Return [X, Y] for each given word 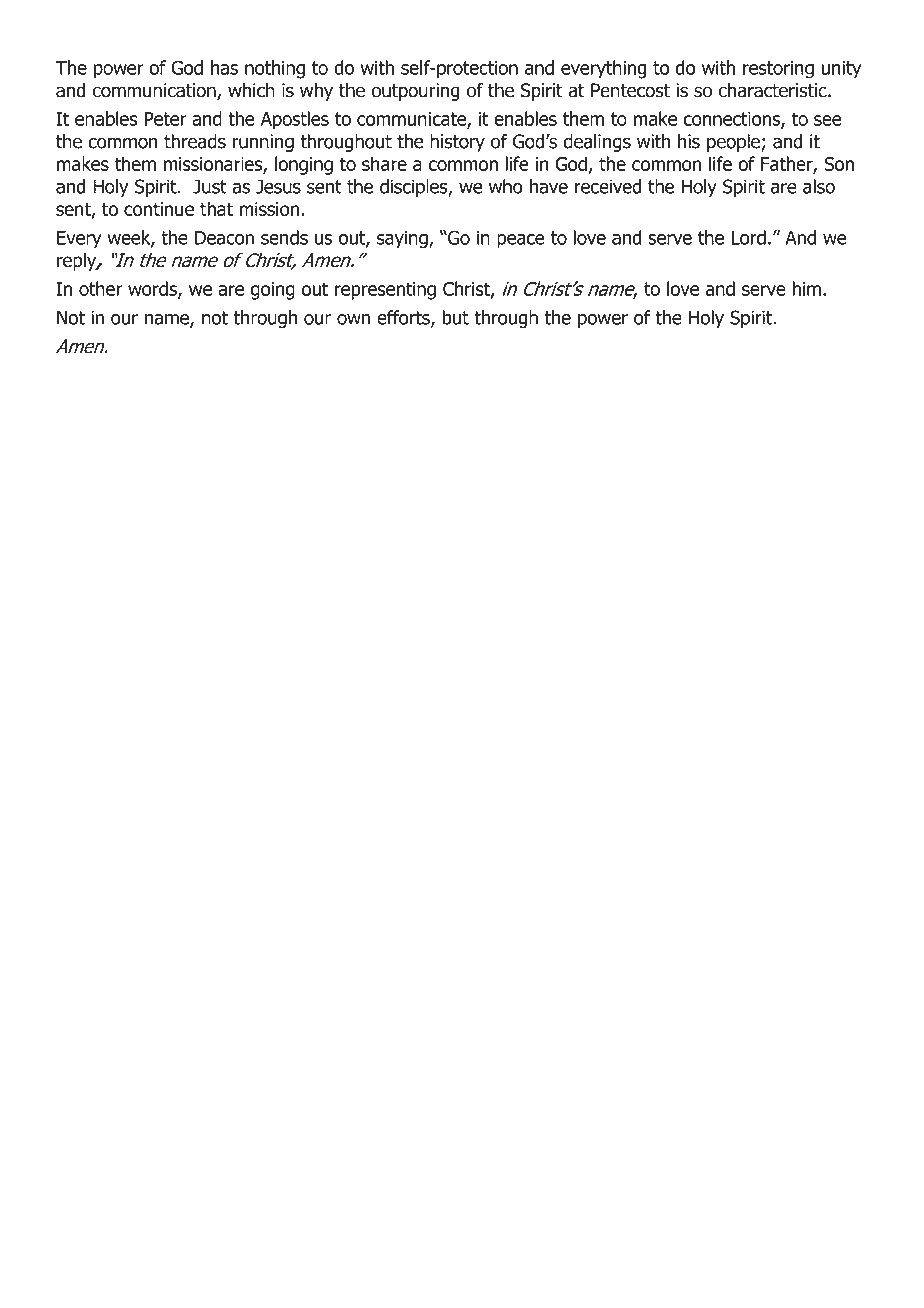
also [819, 186]
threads [195, 141]
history [457, 143]
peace [521, 241]
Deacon [224, 238]
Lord [748, 237]
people [734, 143]
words [153, 289]
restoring [778, 70]
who [506, 186]
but [455, 317]
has [224, 67]
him [807, 288]
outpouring [415, 92]
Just [210, 186]
